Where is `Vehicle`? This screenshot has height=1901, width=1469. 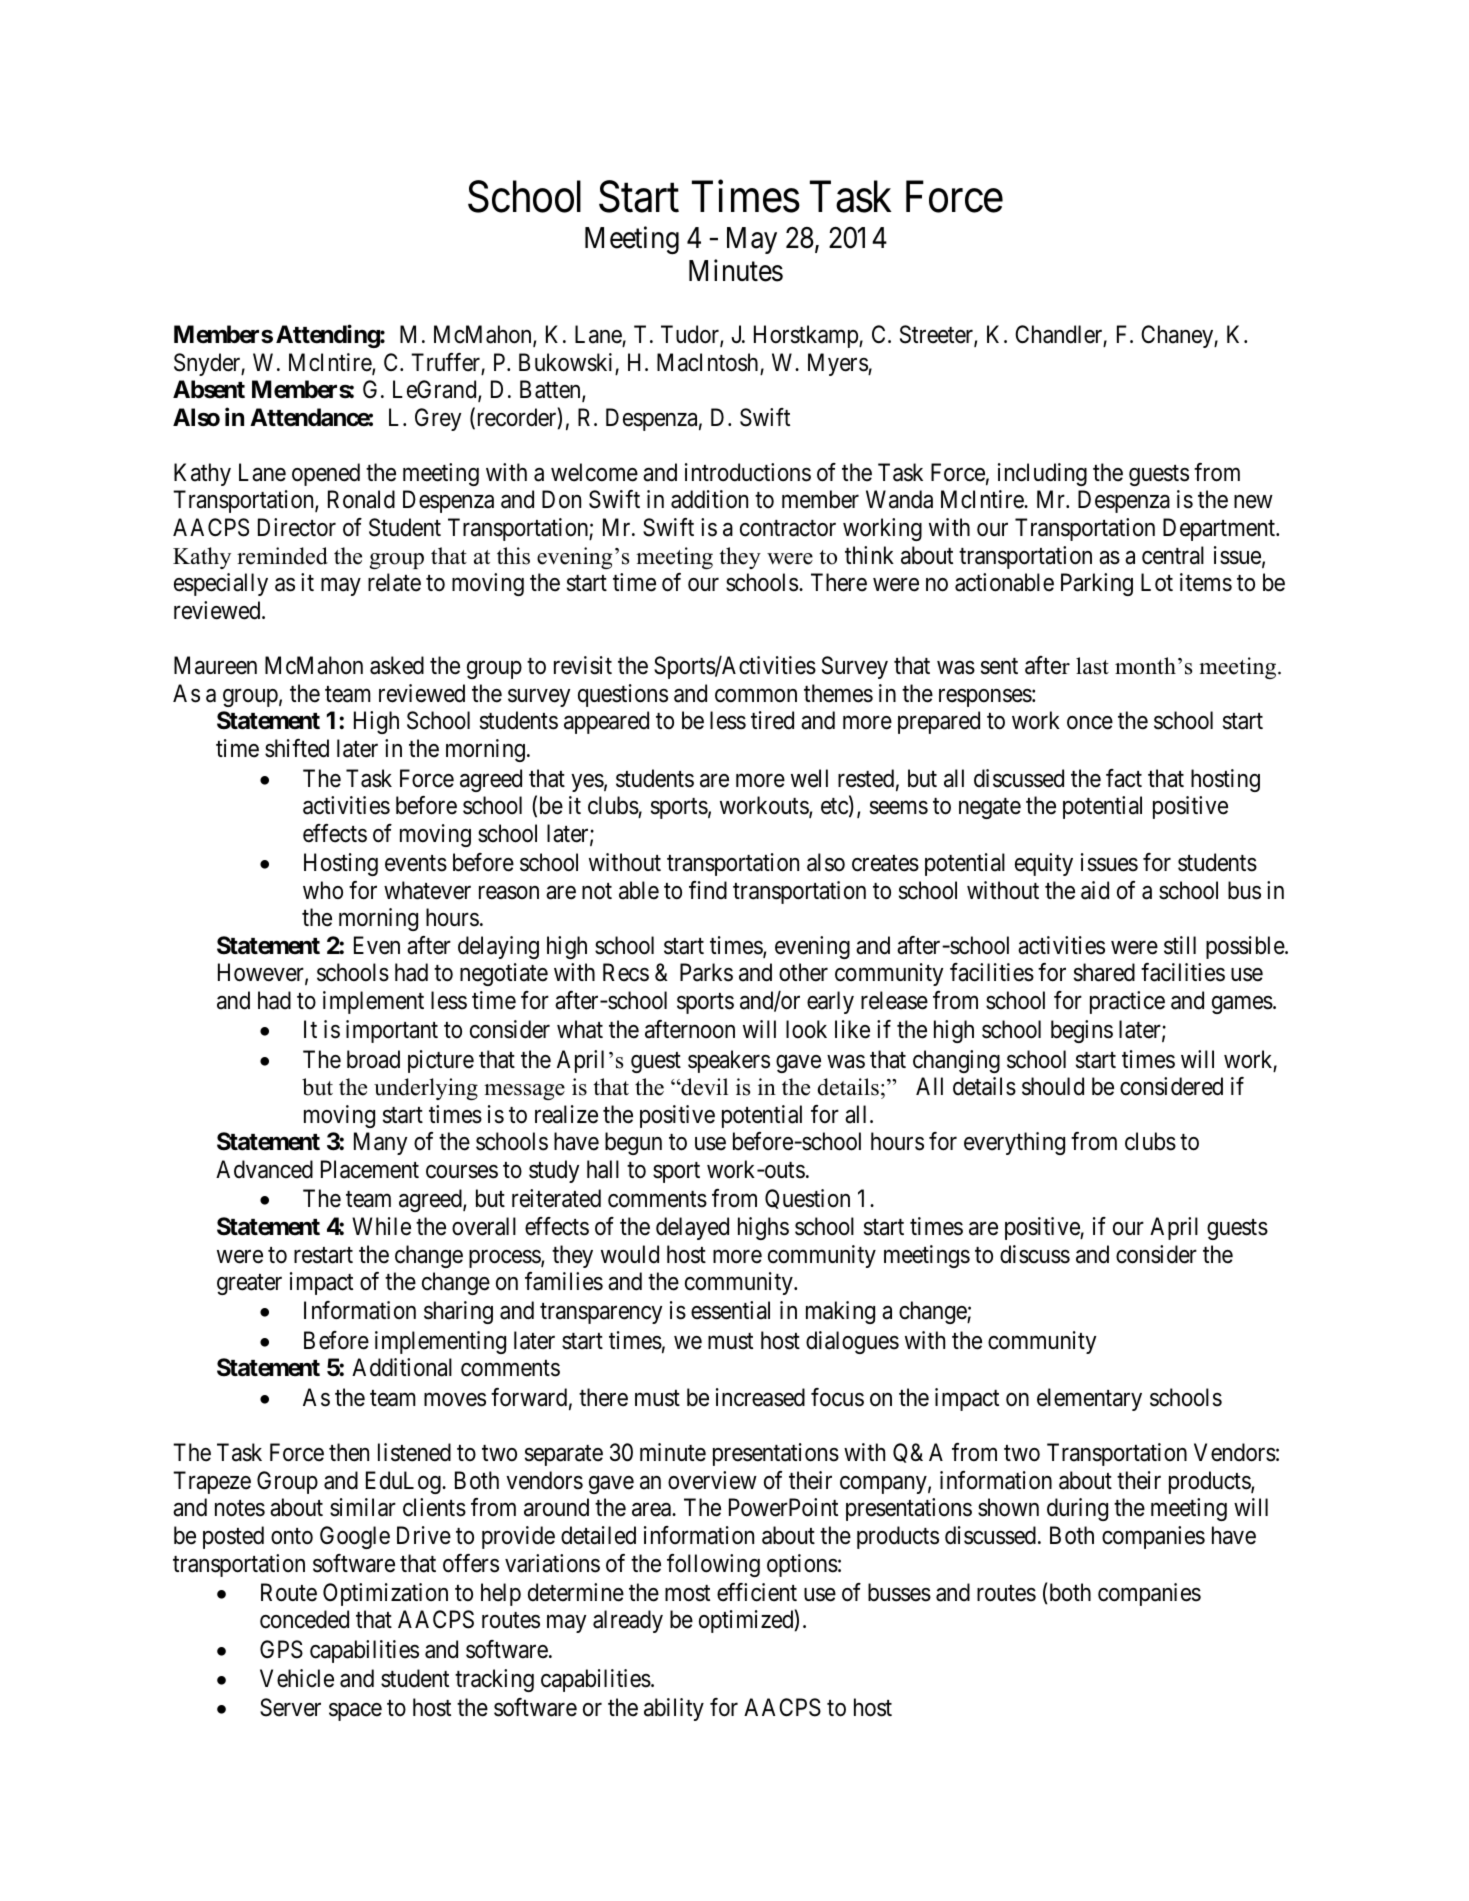
Vehicle is located at coordinates (297, 1678).
